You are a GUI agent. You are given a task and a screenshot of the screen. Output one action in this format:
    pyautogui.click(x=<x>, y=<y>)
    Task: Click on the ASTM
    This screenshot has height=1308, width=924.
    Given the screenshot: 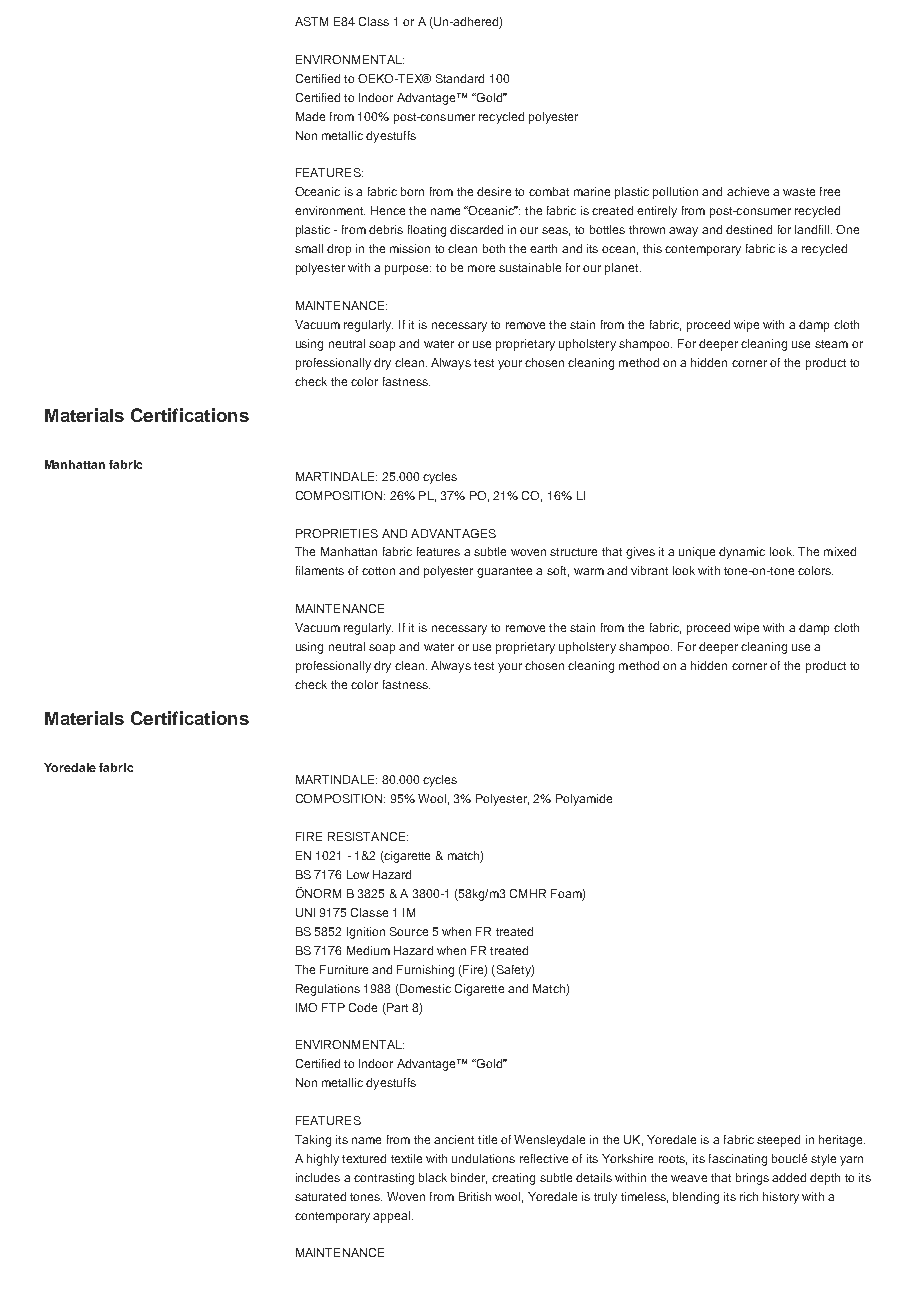 What is the action you would take?
    pyautogui.click(x=311, y=21)
